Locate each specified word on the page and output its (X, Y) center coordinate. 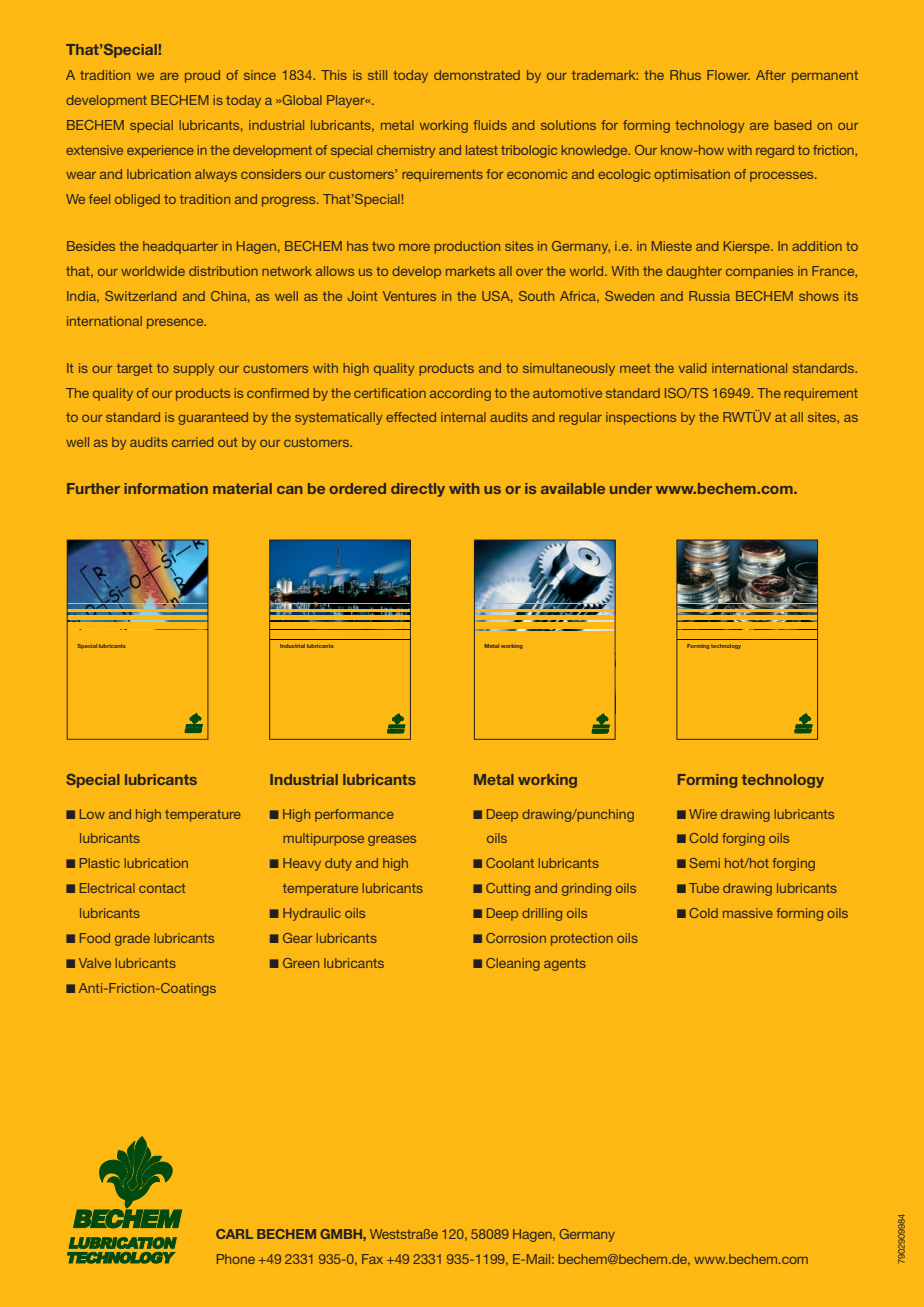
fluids (490, 125)
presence (176, 324)
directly (418, 490)
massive (748, 913)
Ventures (409, 296)
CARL (234, 1234)
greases (392, 840)
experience (160, 151)
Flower (728, 75)
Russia (709, 296)
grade (132, 939)
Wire (703, 814)
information (166, 488)
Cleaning (513, 964)
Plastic (100, 863)
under (631, 488)
